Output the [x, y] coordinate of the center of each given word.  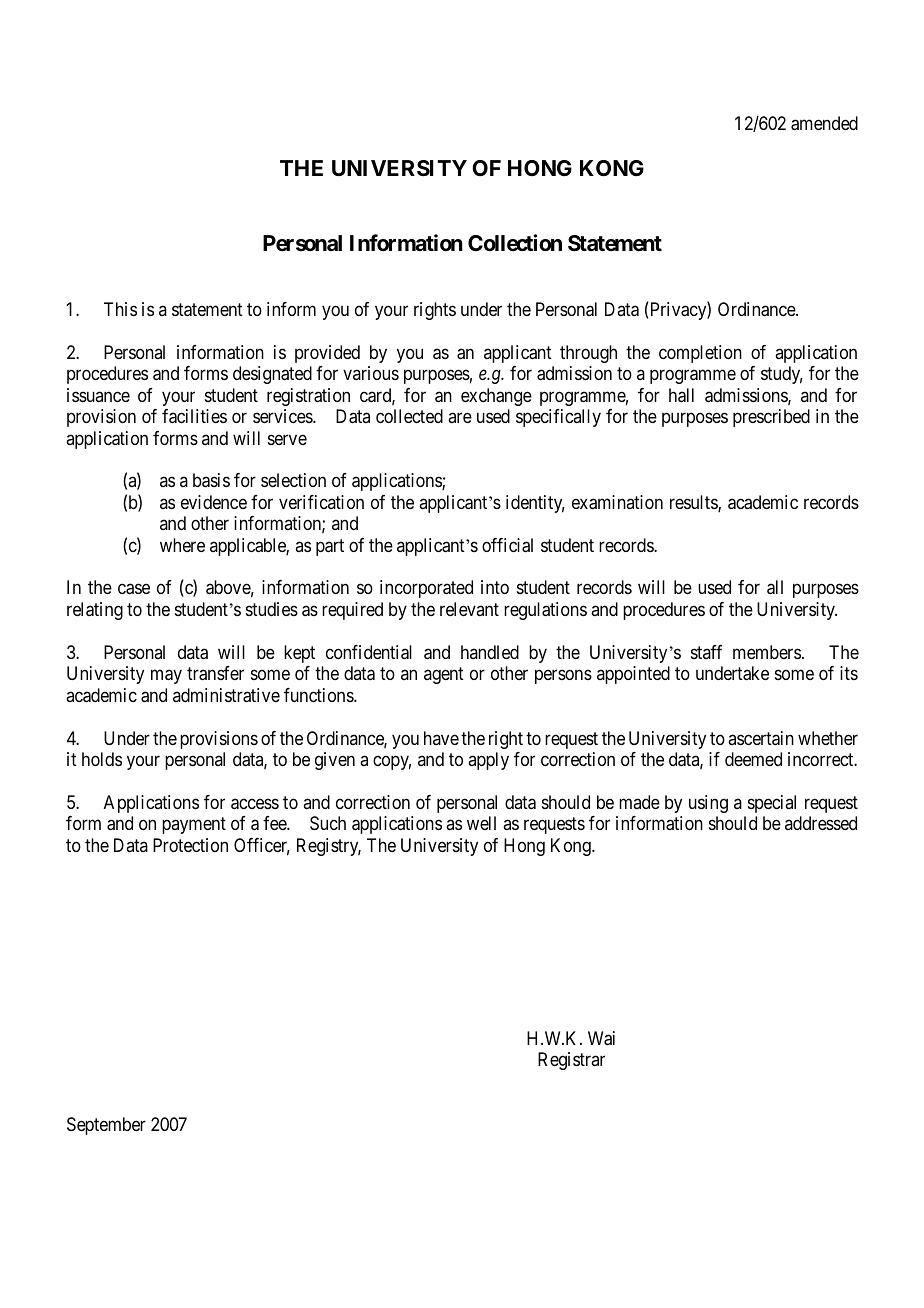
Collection [515, 243]
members [767, 652]
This [120, 309]
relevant [469, 609]
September [106, 1126]
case [134, 589]
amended [824, 123]
